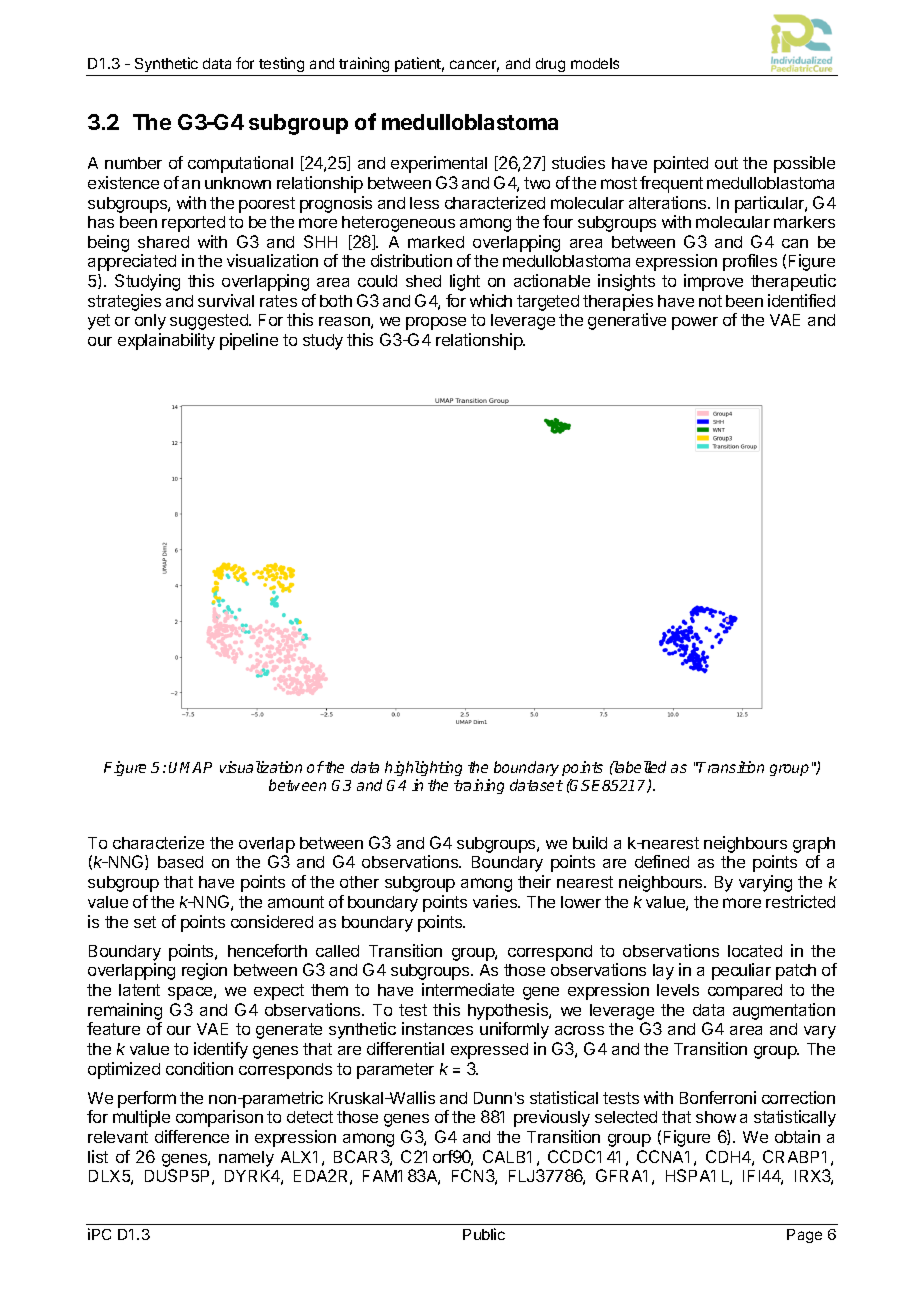  Describe the element at coordinates (133, 163) in the page. I see `number` at that location.
